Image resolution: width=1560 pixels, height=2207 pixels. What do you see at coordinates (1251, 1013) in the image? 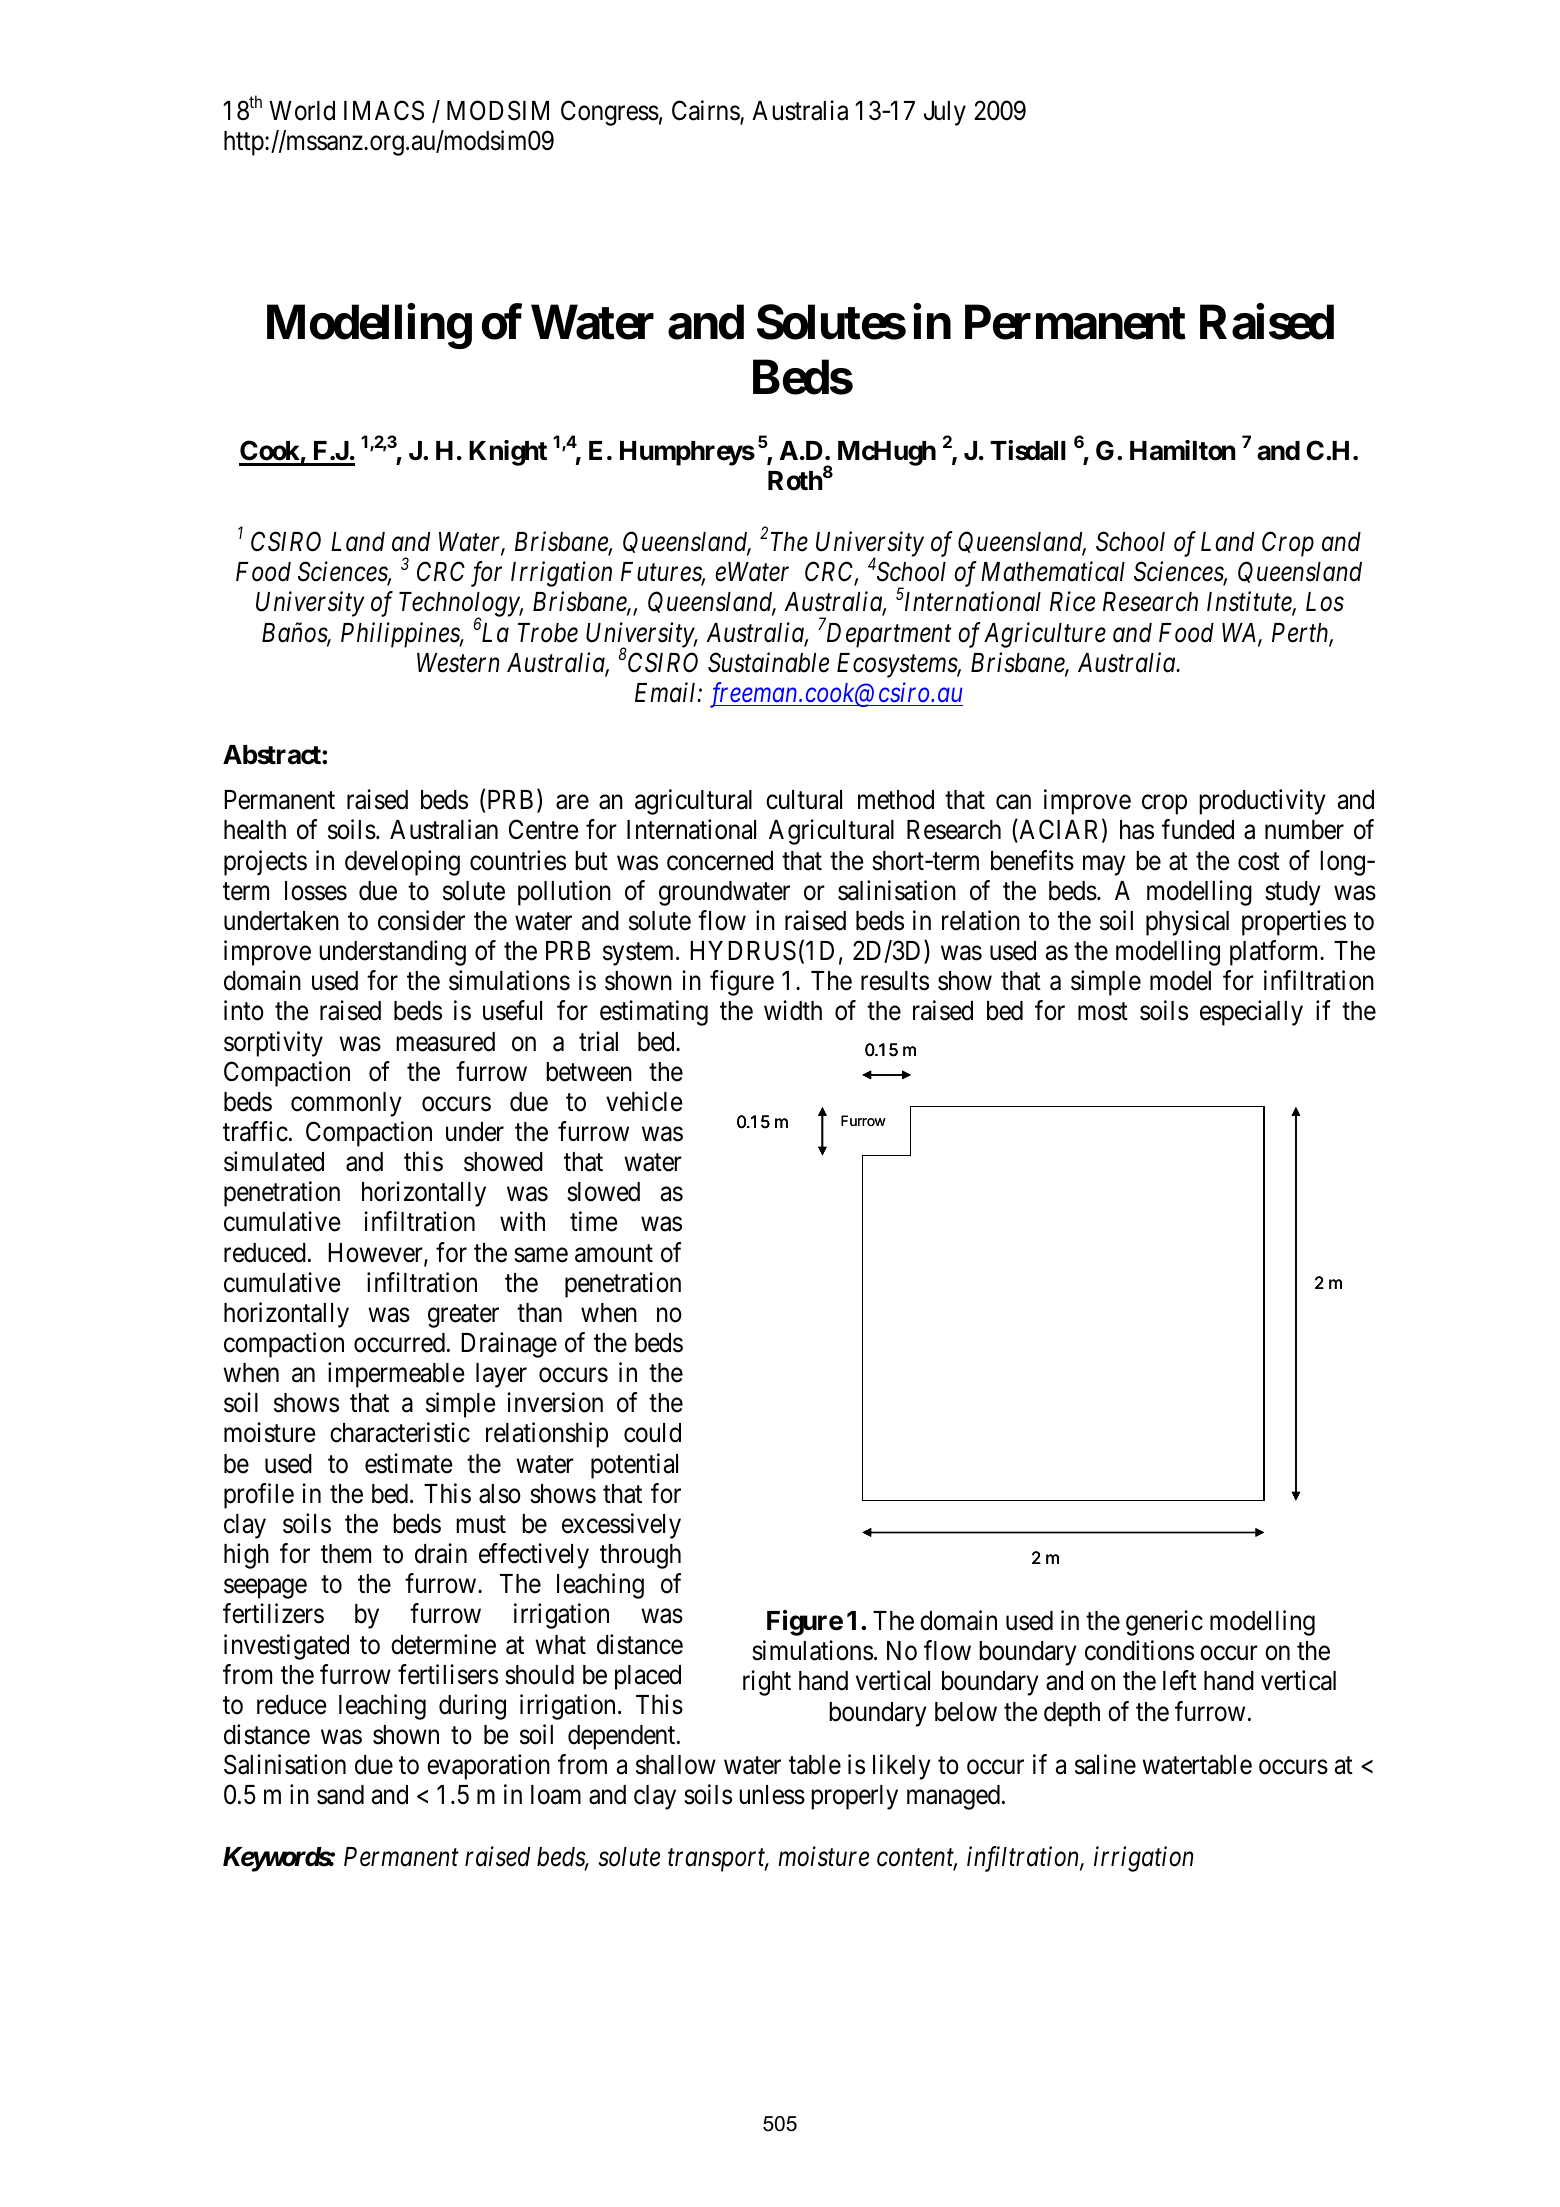
I see `especially` at bounding box center [1251, 1013].
